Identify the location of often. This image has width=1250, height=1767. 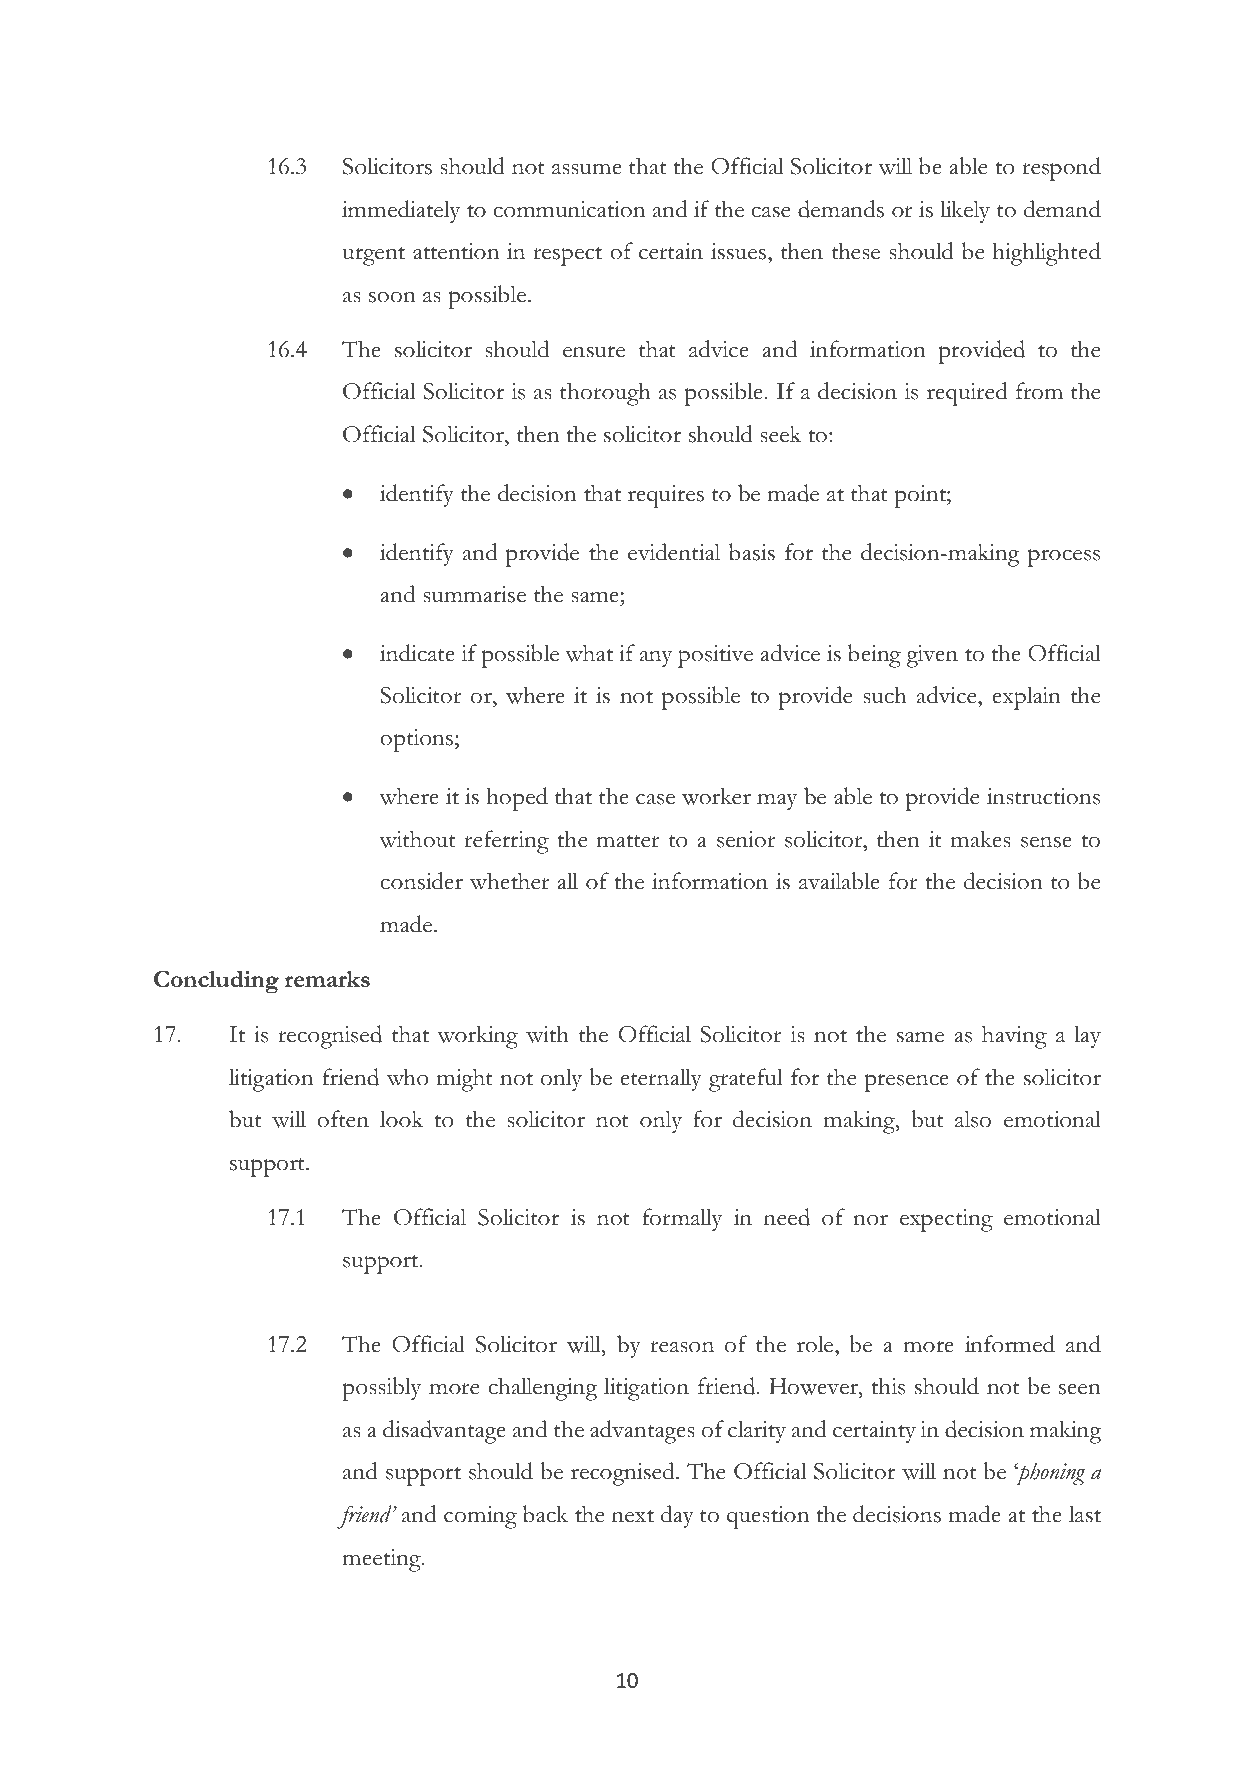
(343, 1119).
